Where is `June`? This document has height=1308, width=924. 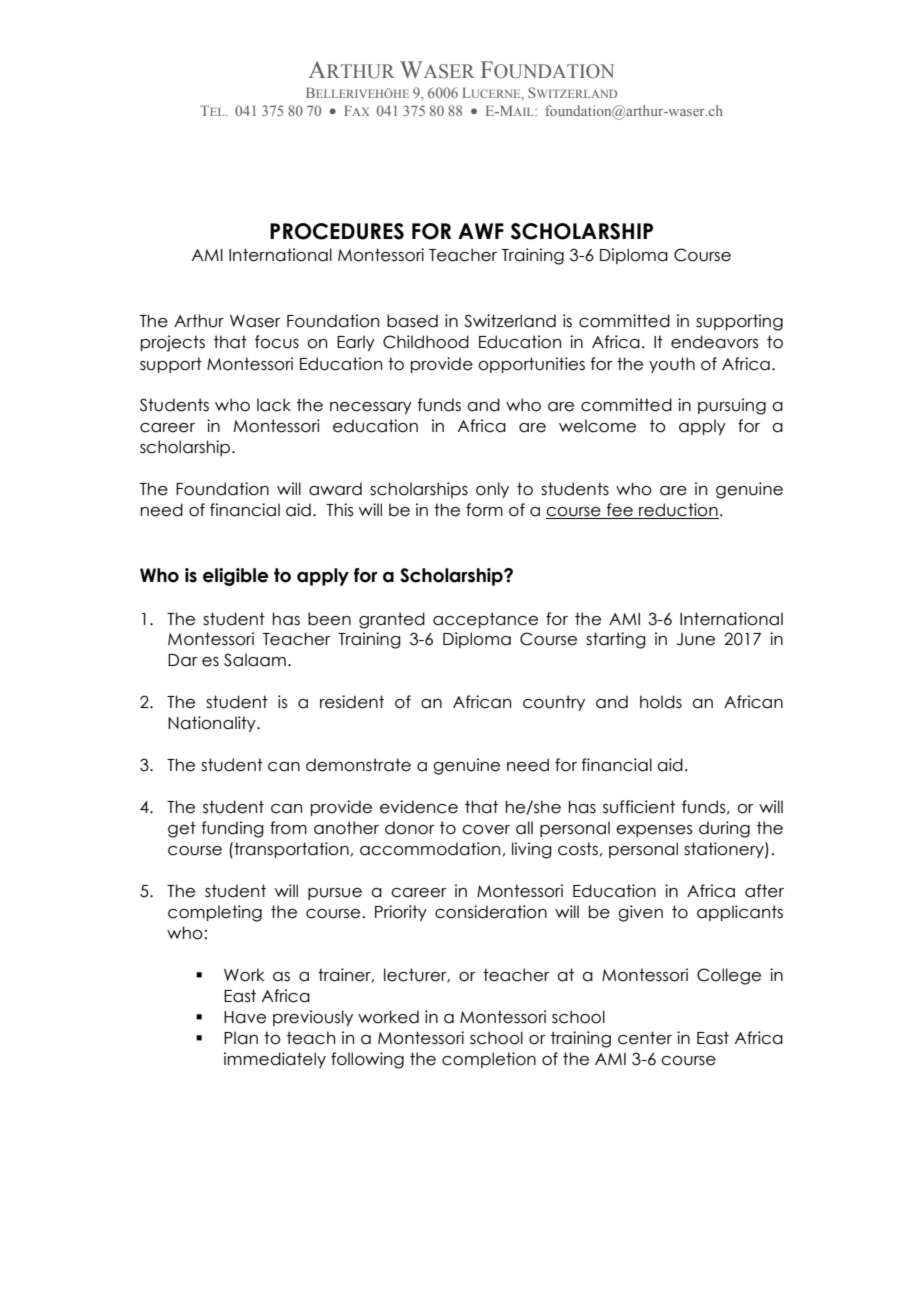 June is located at coordinates (696, 639).
